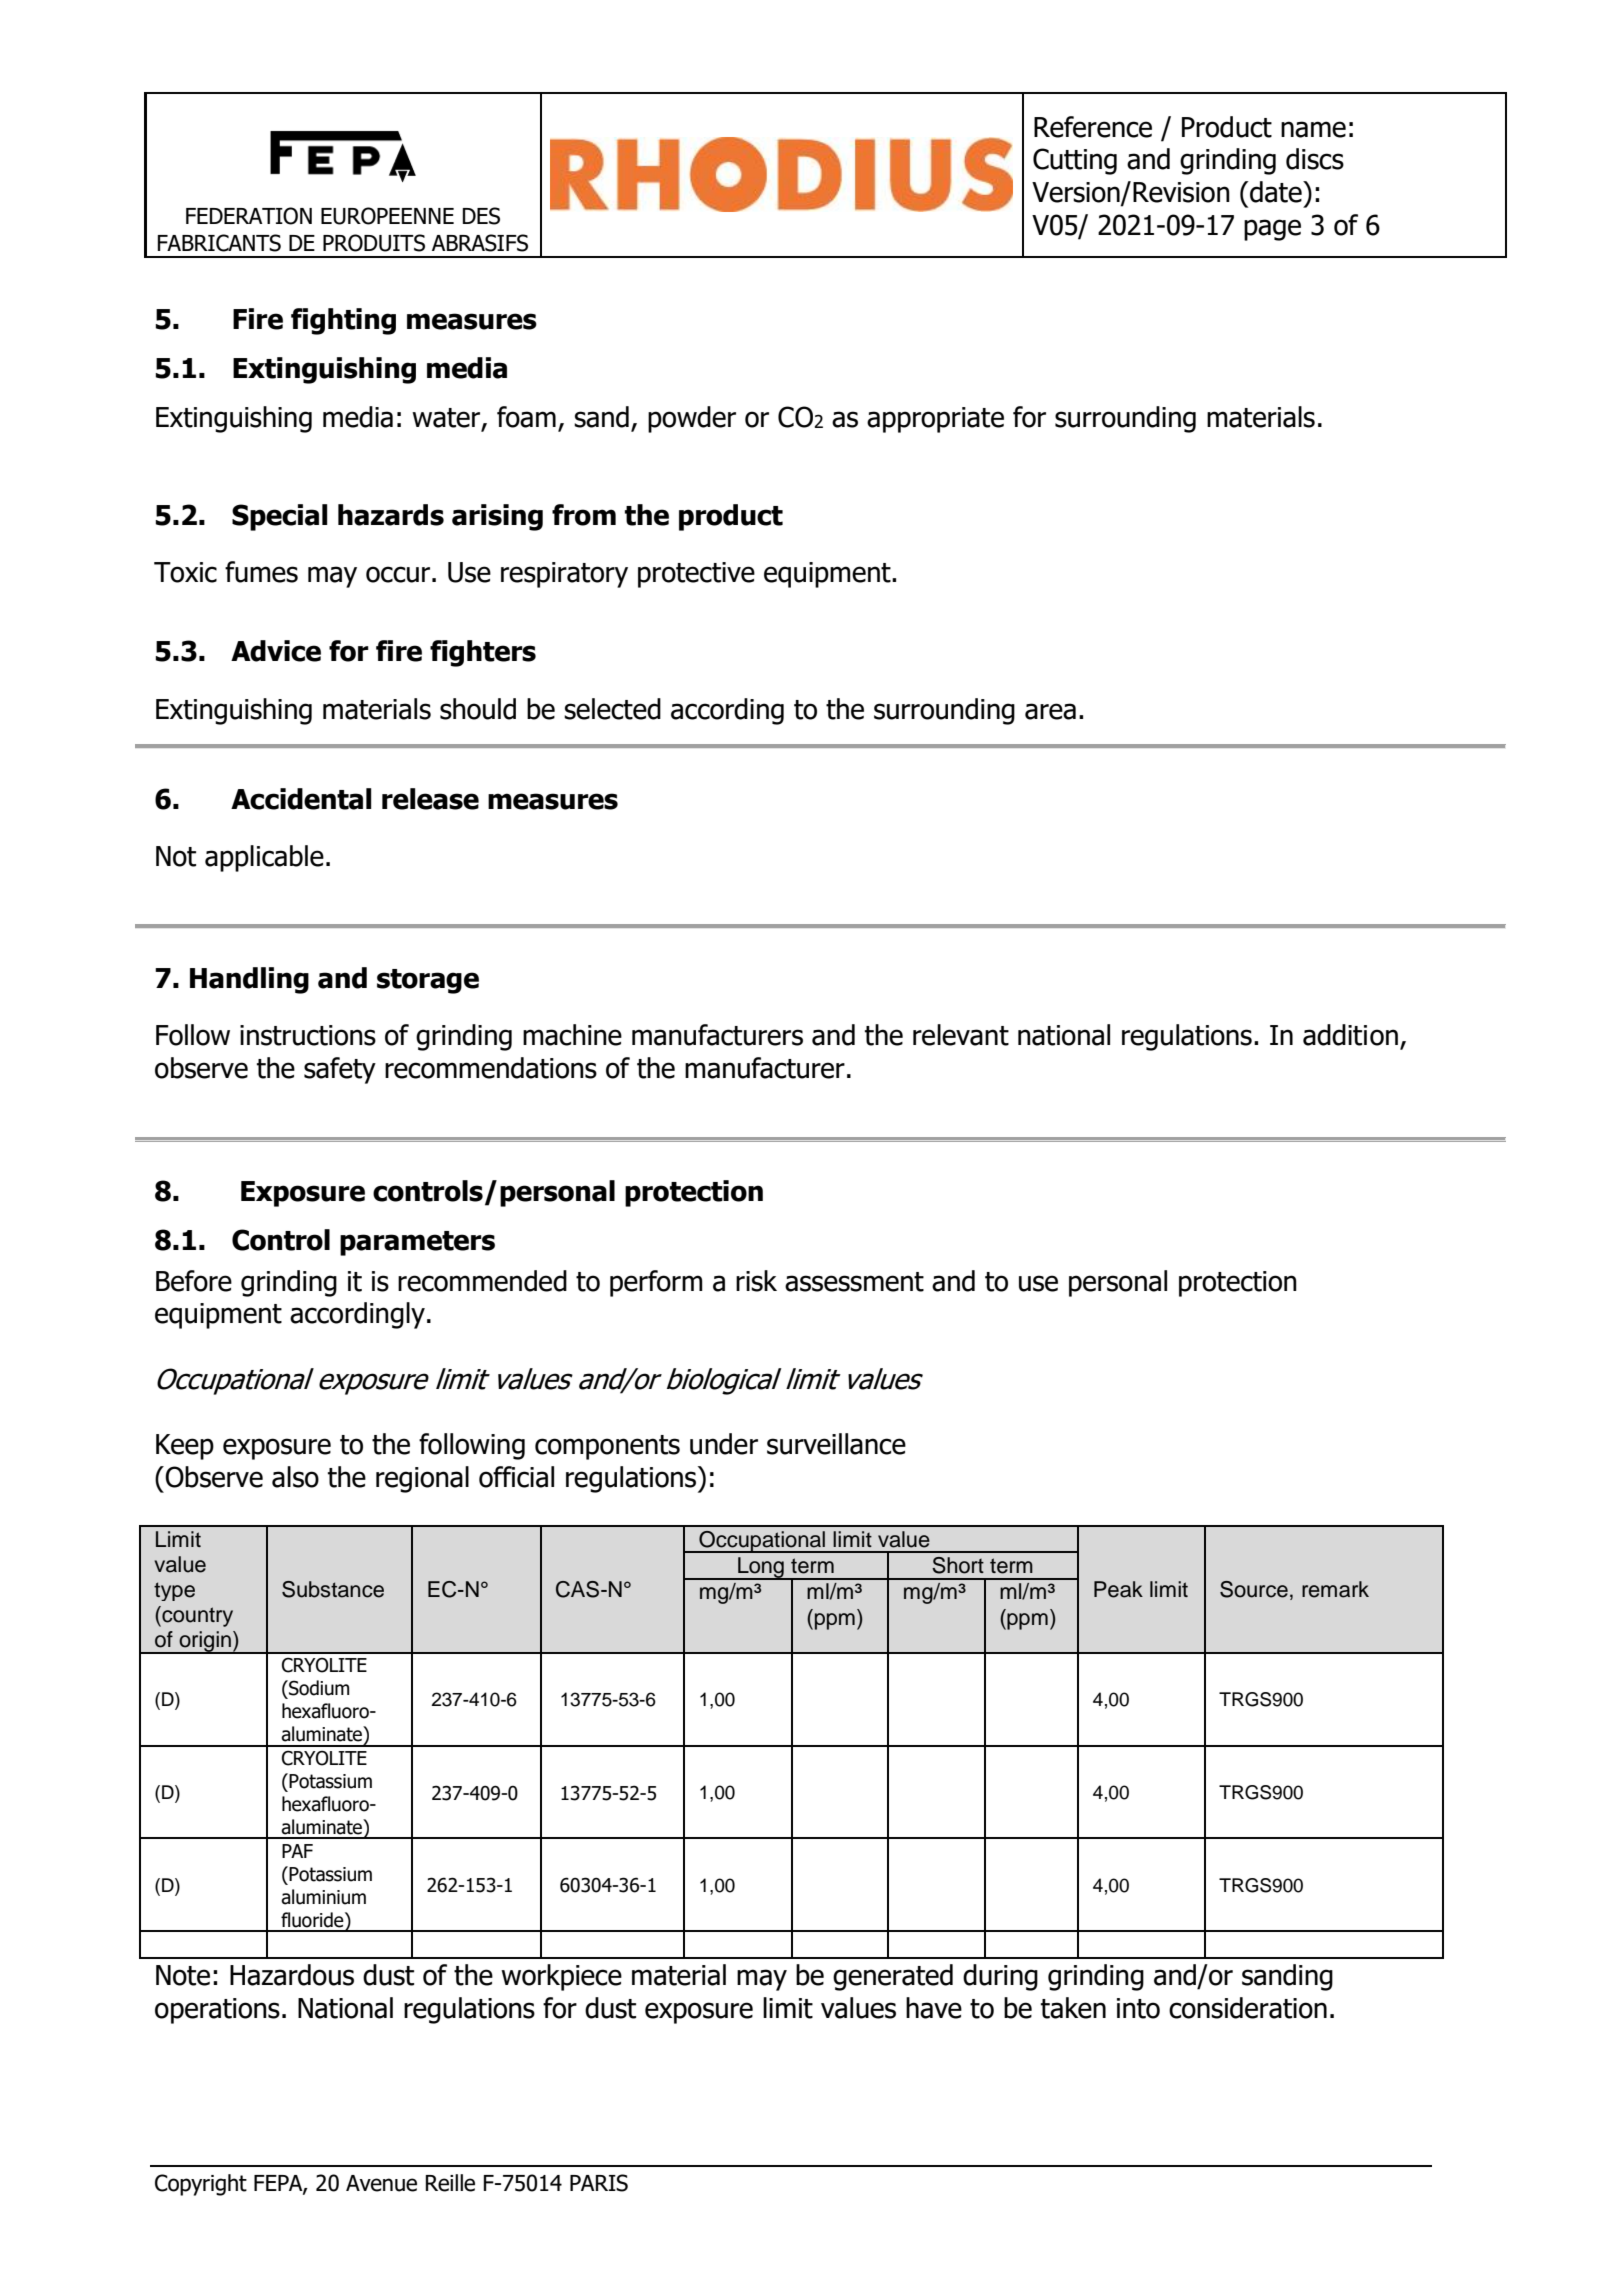  Describe the element at coordinates (381, 2183) in the image. I see `Avenue` at that location.
